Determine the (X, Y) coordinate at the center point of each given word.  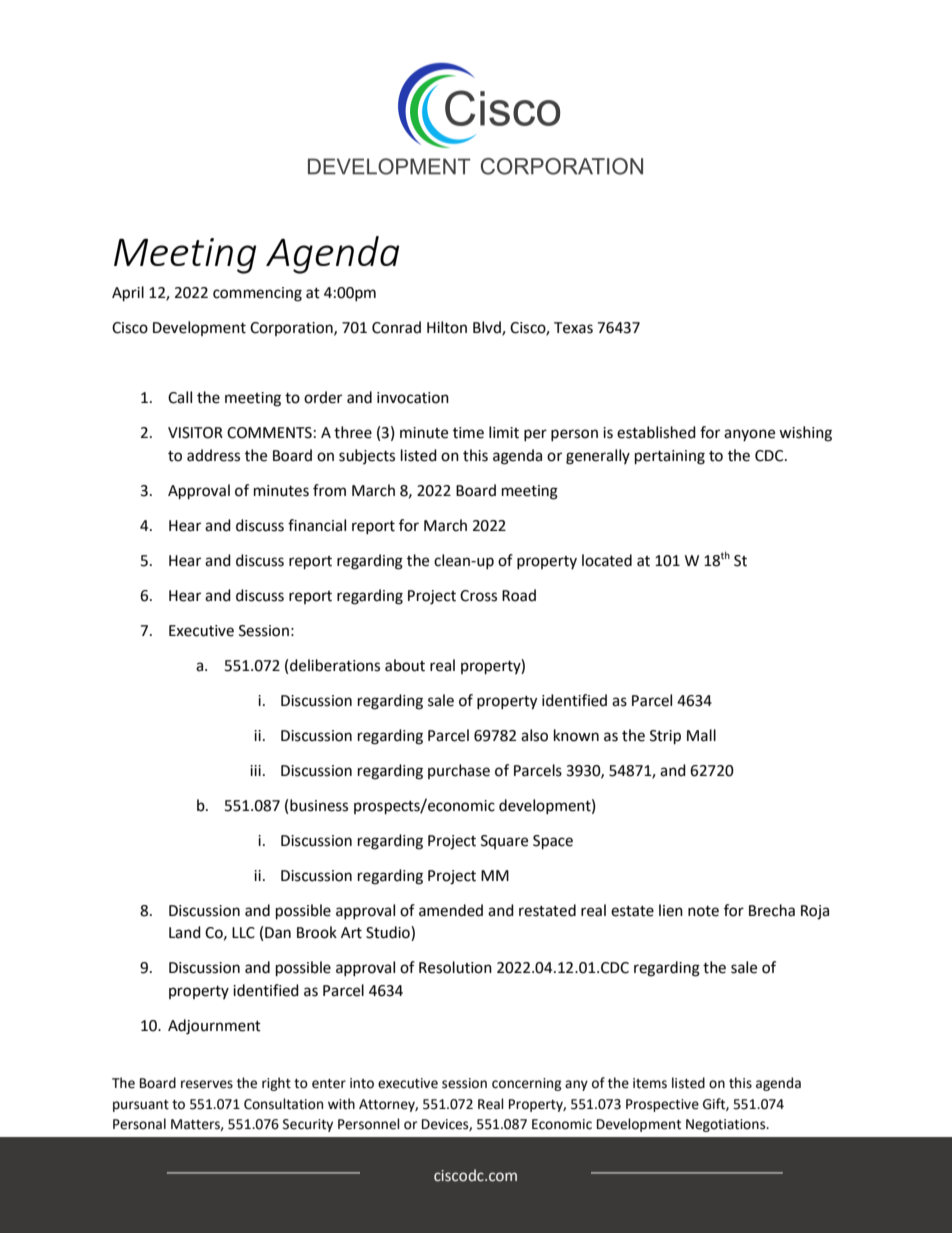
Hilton (447, 327)
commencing (257, 294)
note (703, 911)
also (534, 735)
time (468, 433)
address (213, 455)
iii (255, 770)
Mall (701, 735)
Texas (573, 328)
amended (451, 910)
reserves (207, 1084)
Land (185, 932)
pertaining (670, 457)
